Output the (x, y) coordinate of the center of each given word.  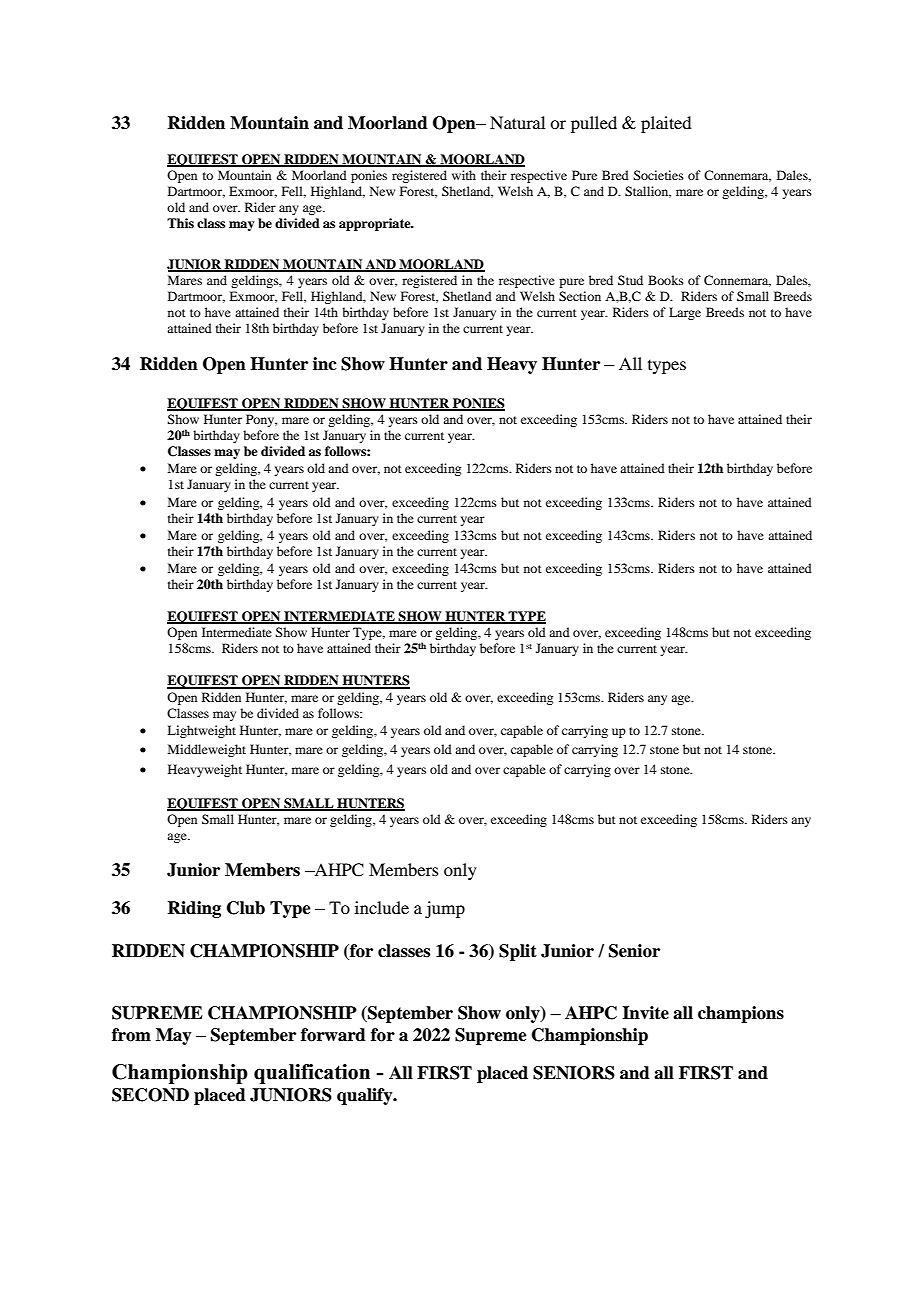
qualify (366, 1096)
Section (580, 296)
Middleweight (207, 750)
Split (518, 952)
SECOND (150, 1095)
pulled (594, 124)
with (464, 175)
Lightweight (201, 731)
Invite (645, 1013)
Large (685, 313)
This (180, 223)
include (382, 907)
